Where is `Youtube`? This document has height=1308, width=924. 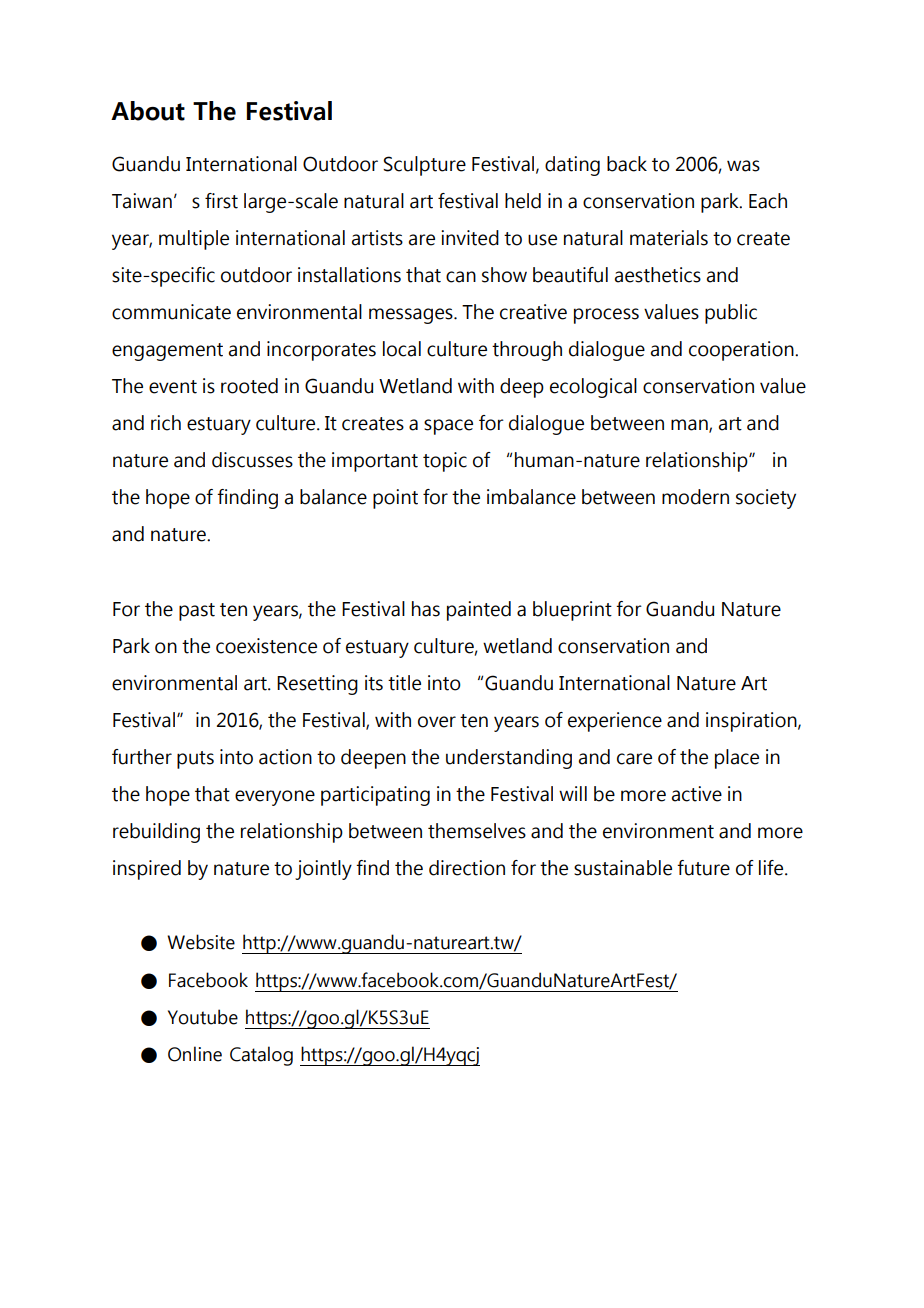
Youtube is located at coordinates (203, 1017).
